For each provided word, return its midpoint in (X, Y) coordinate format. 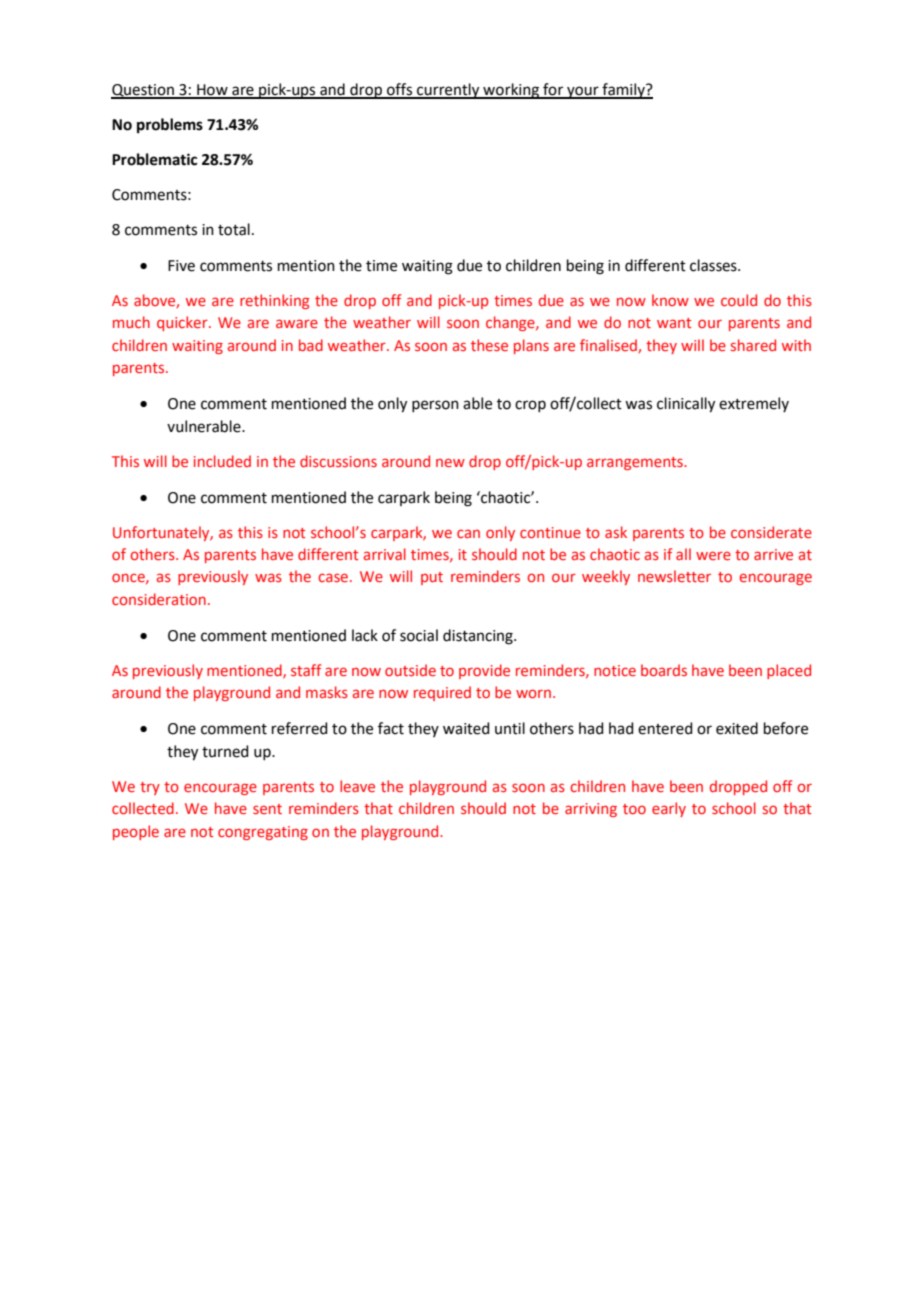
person (435, 406)
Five (181, 266)
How (212, 91)
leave (357, 786)
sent (267, 809)
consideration (159, 599)
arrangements (636, 463)
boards (664, 670)
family (623, 91)
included (222, 461)
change (511, 323)
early (669, 809)
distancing (479, 637)
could (739, 300)
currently (448, 91)
